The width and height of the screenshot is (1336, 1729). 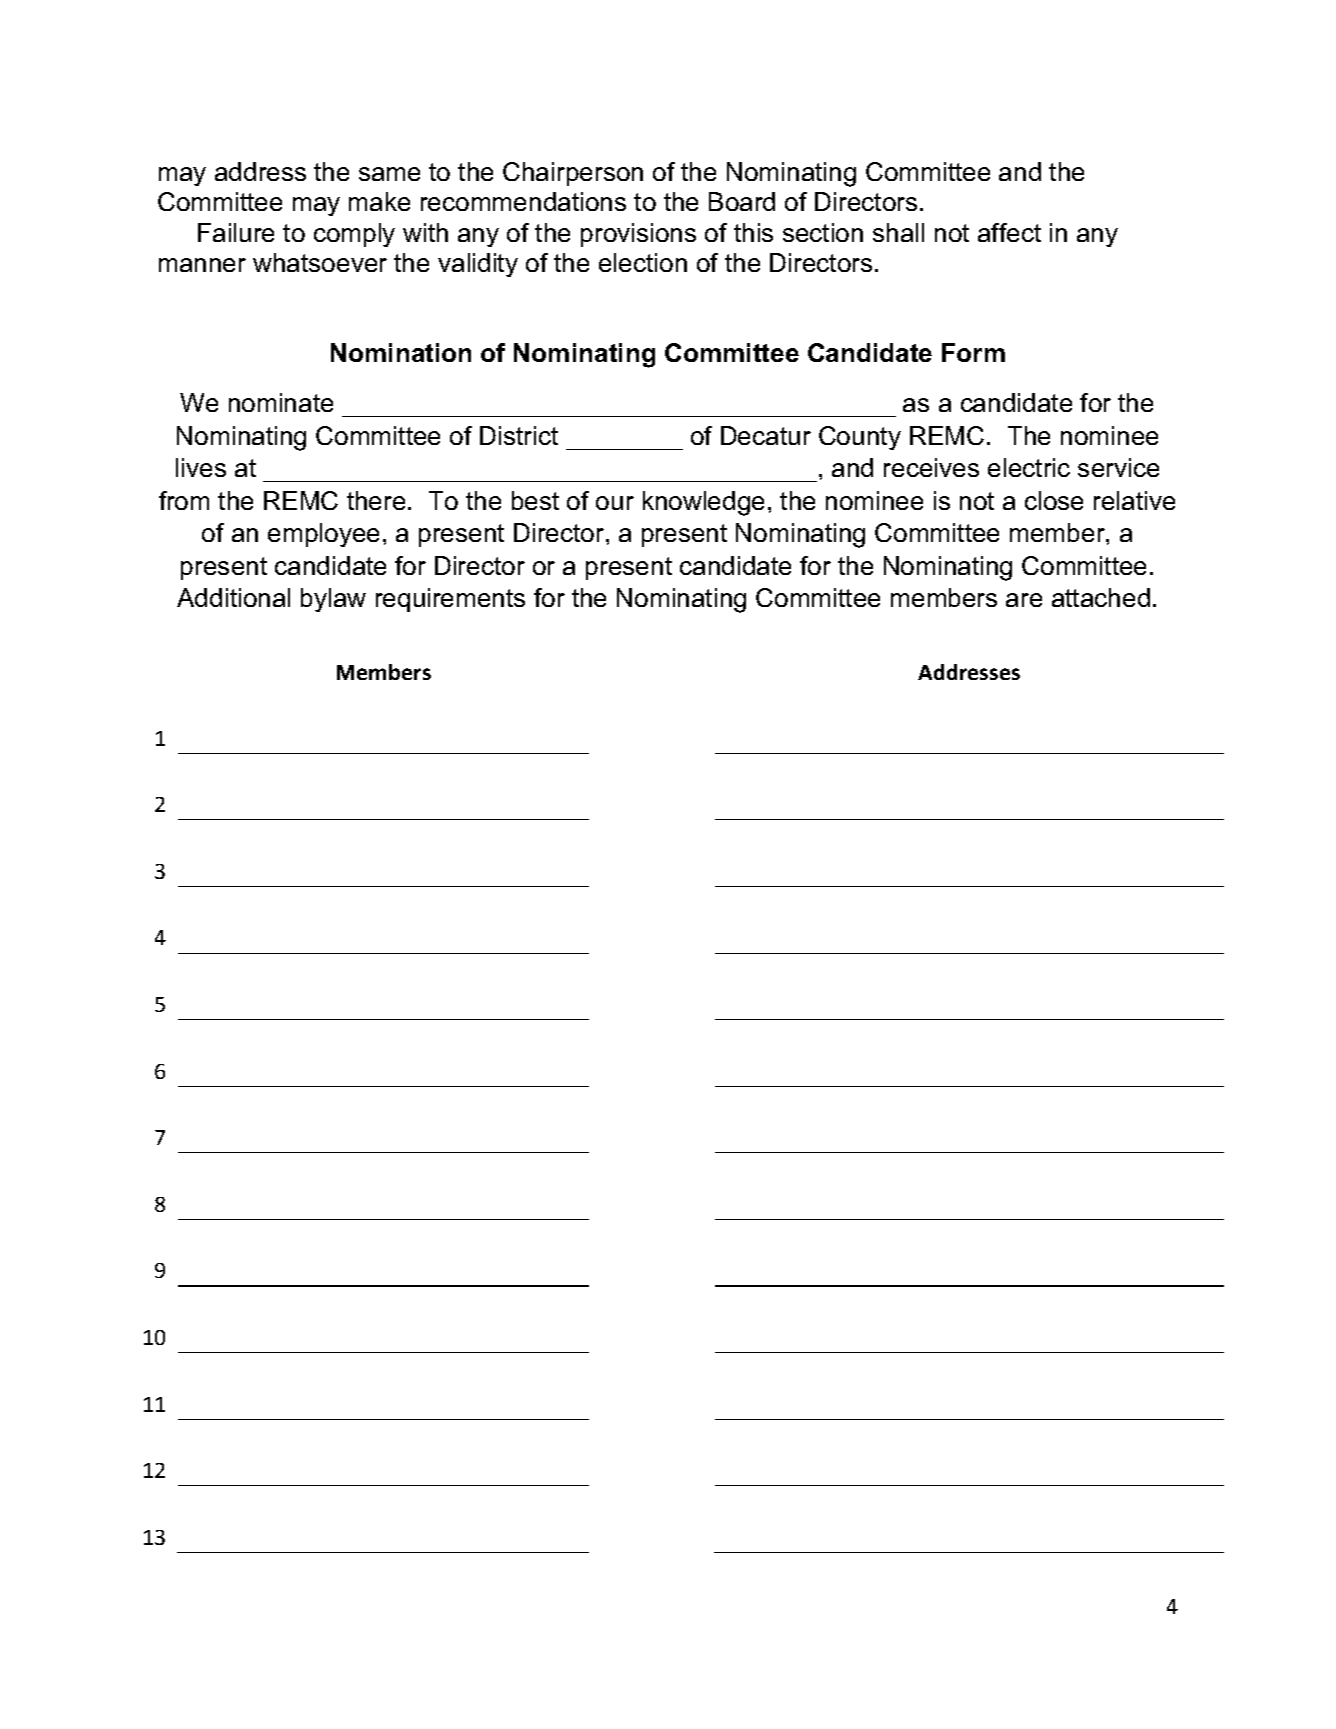 I want to click on Chairperson, so click(x=573, y=174).
